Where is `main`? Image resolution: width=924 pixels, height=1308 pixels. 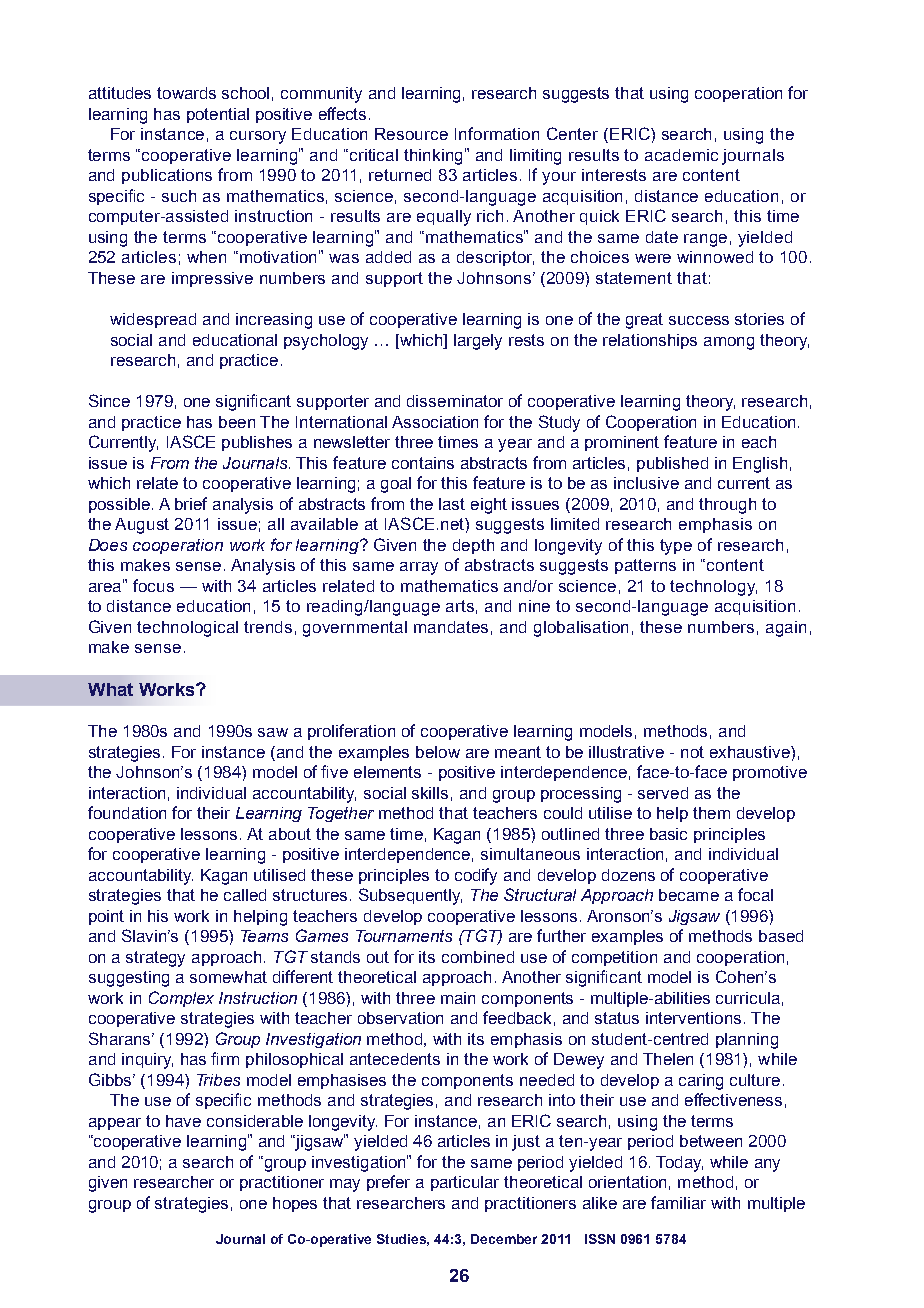 main is located at coordinates (458, 998).
